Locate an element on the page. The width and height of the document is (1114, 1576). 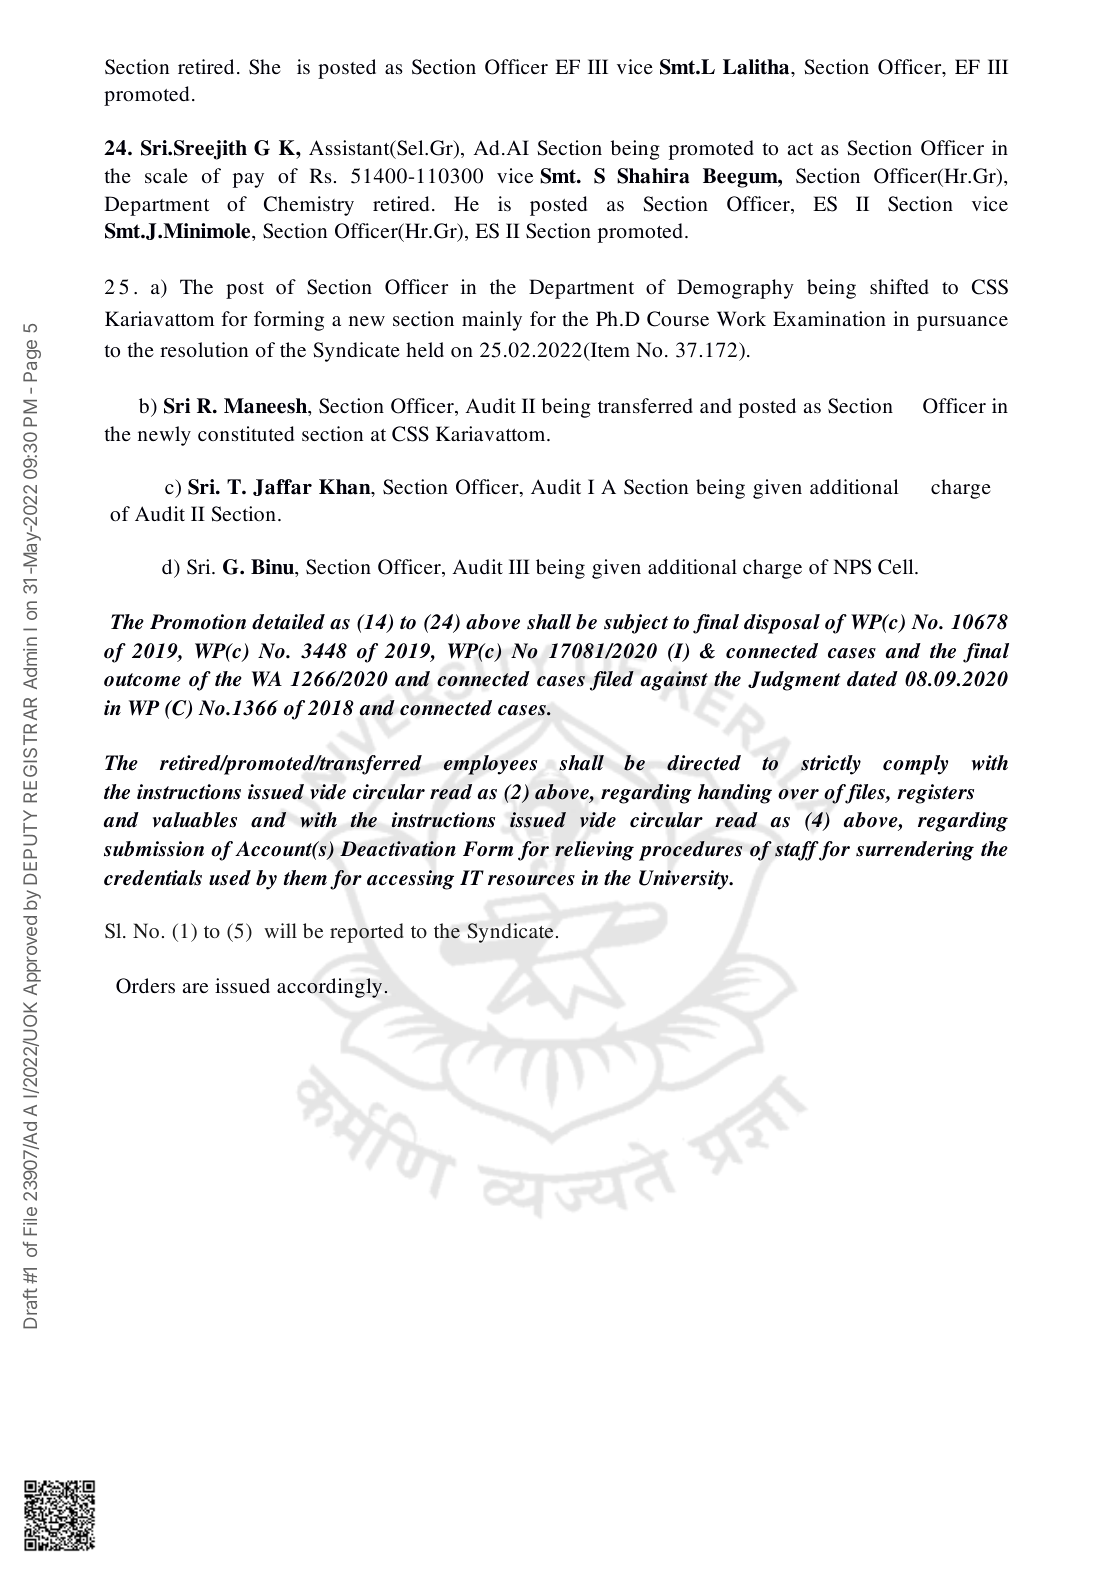
dated is located at coordinates (872, 679).
